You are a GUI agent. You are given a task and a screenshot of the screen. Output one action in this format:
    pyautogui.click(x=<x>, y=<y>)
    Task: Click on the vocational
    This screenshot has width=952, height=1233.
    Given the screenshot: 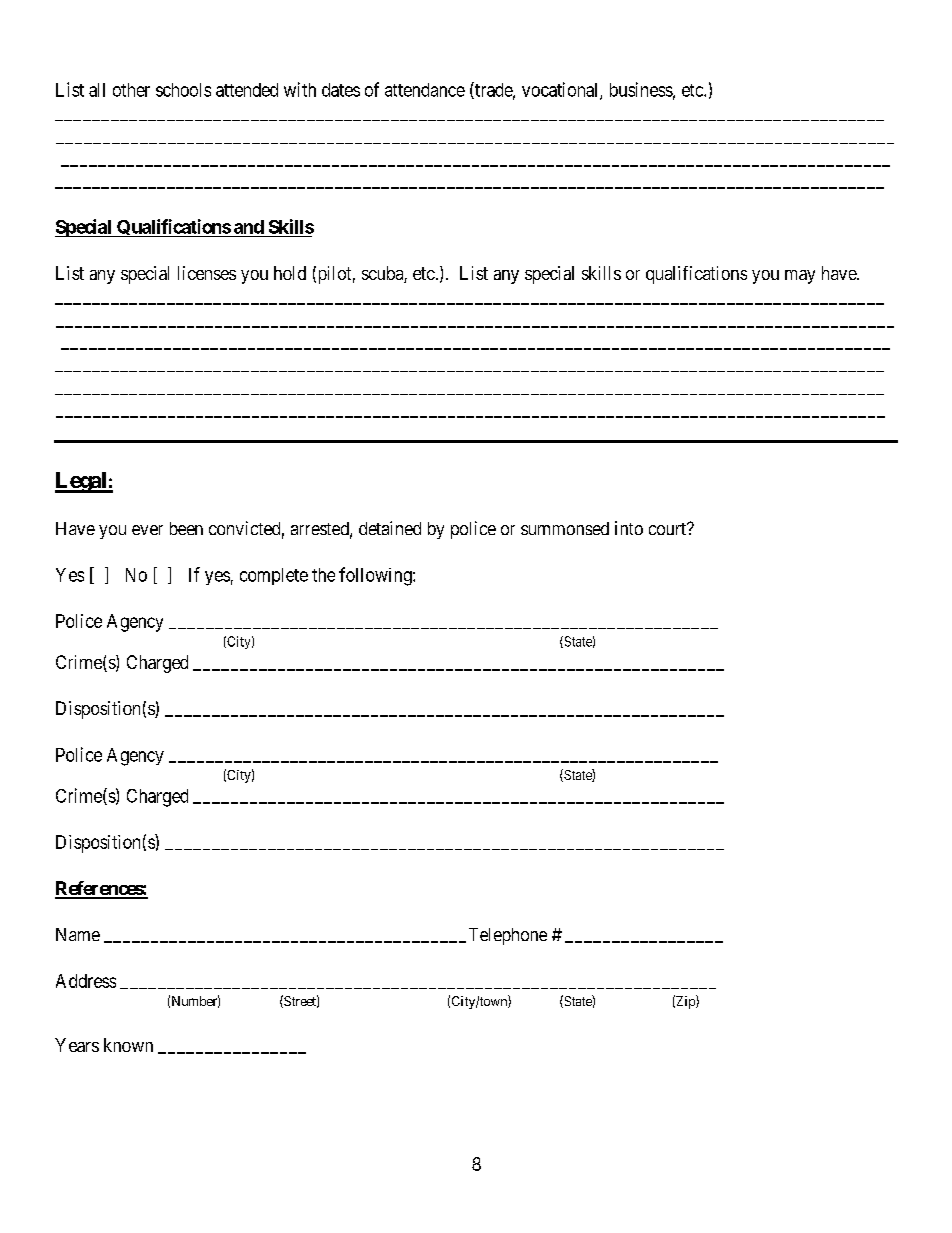 What is the action you would take?
    pyautogui.click(x=561, y=90)
